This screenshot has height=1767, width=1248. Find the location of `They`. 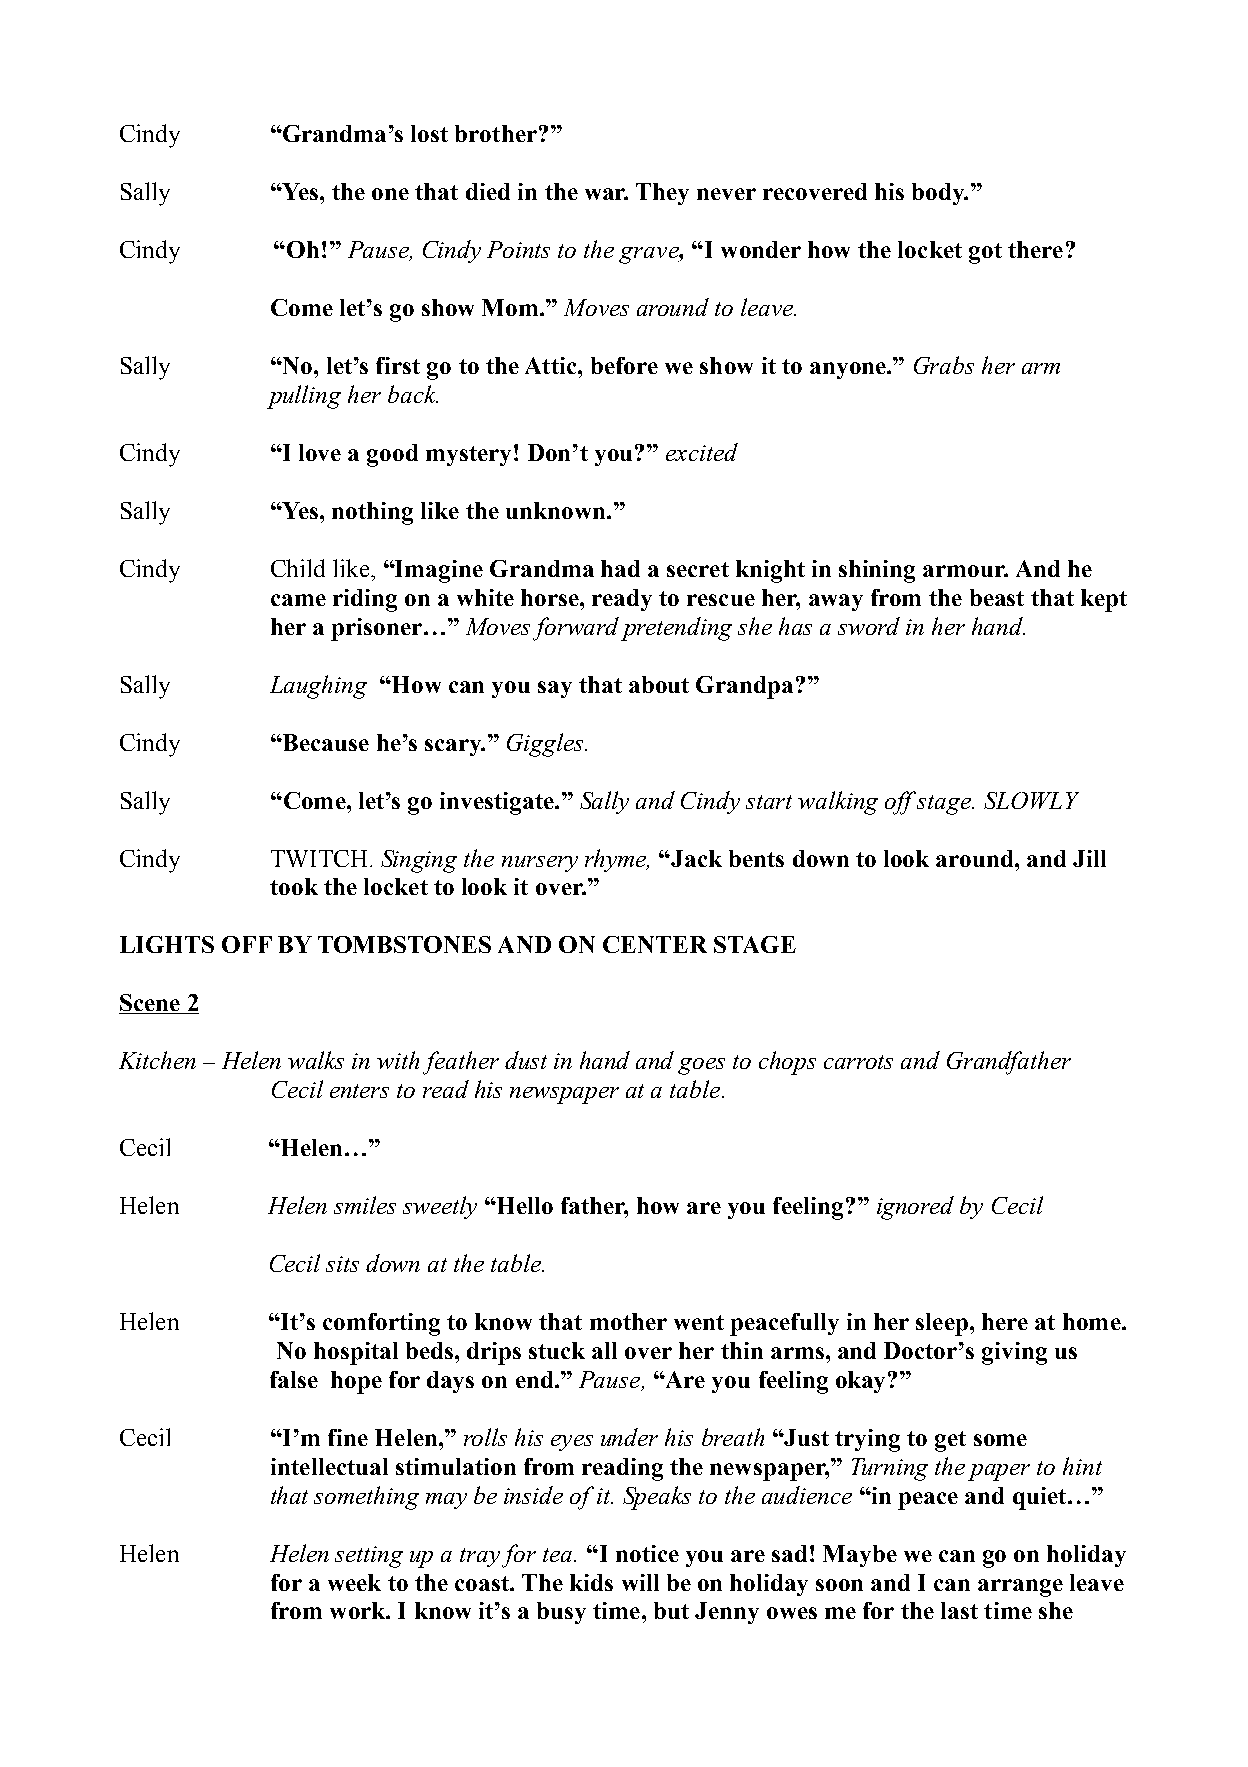

They is located at coordinates (662, 194).
